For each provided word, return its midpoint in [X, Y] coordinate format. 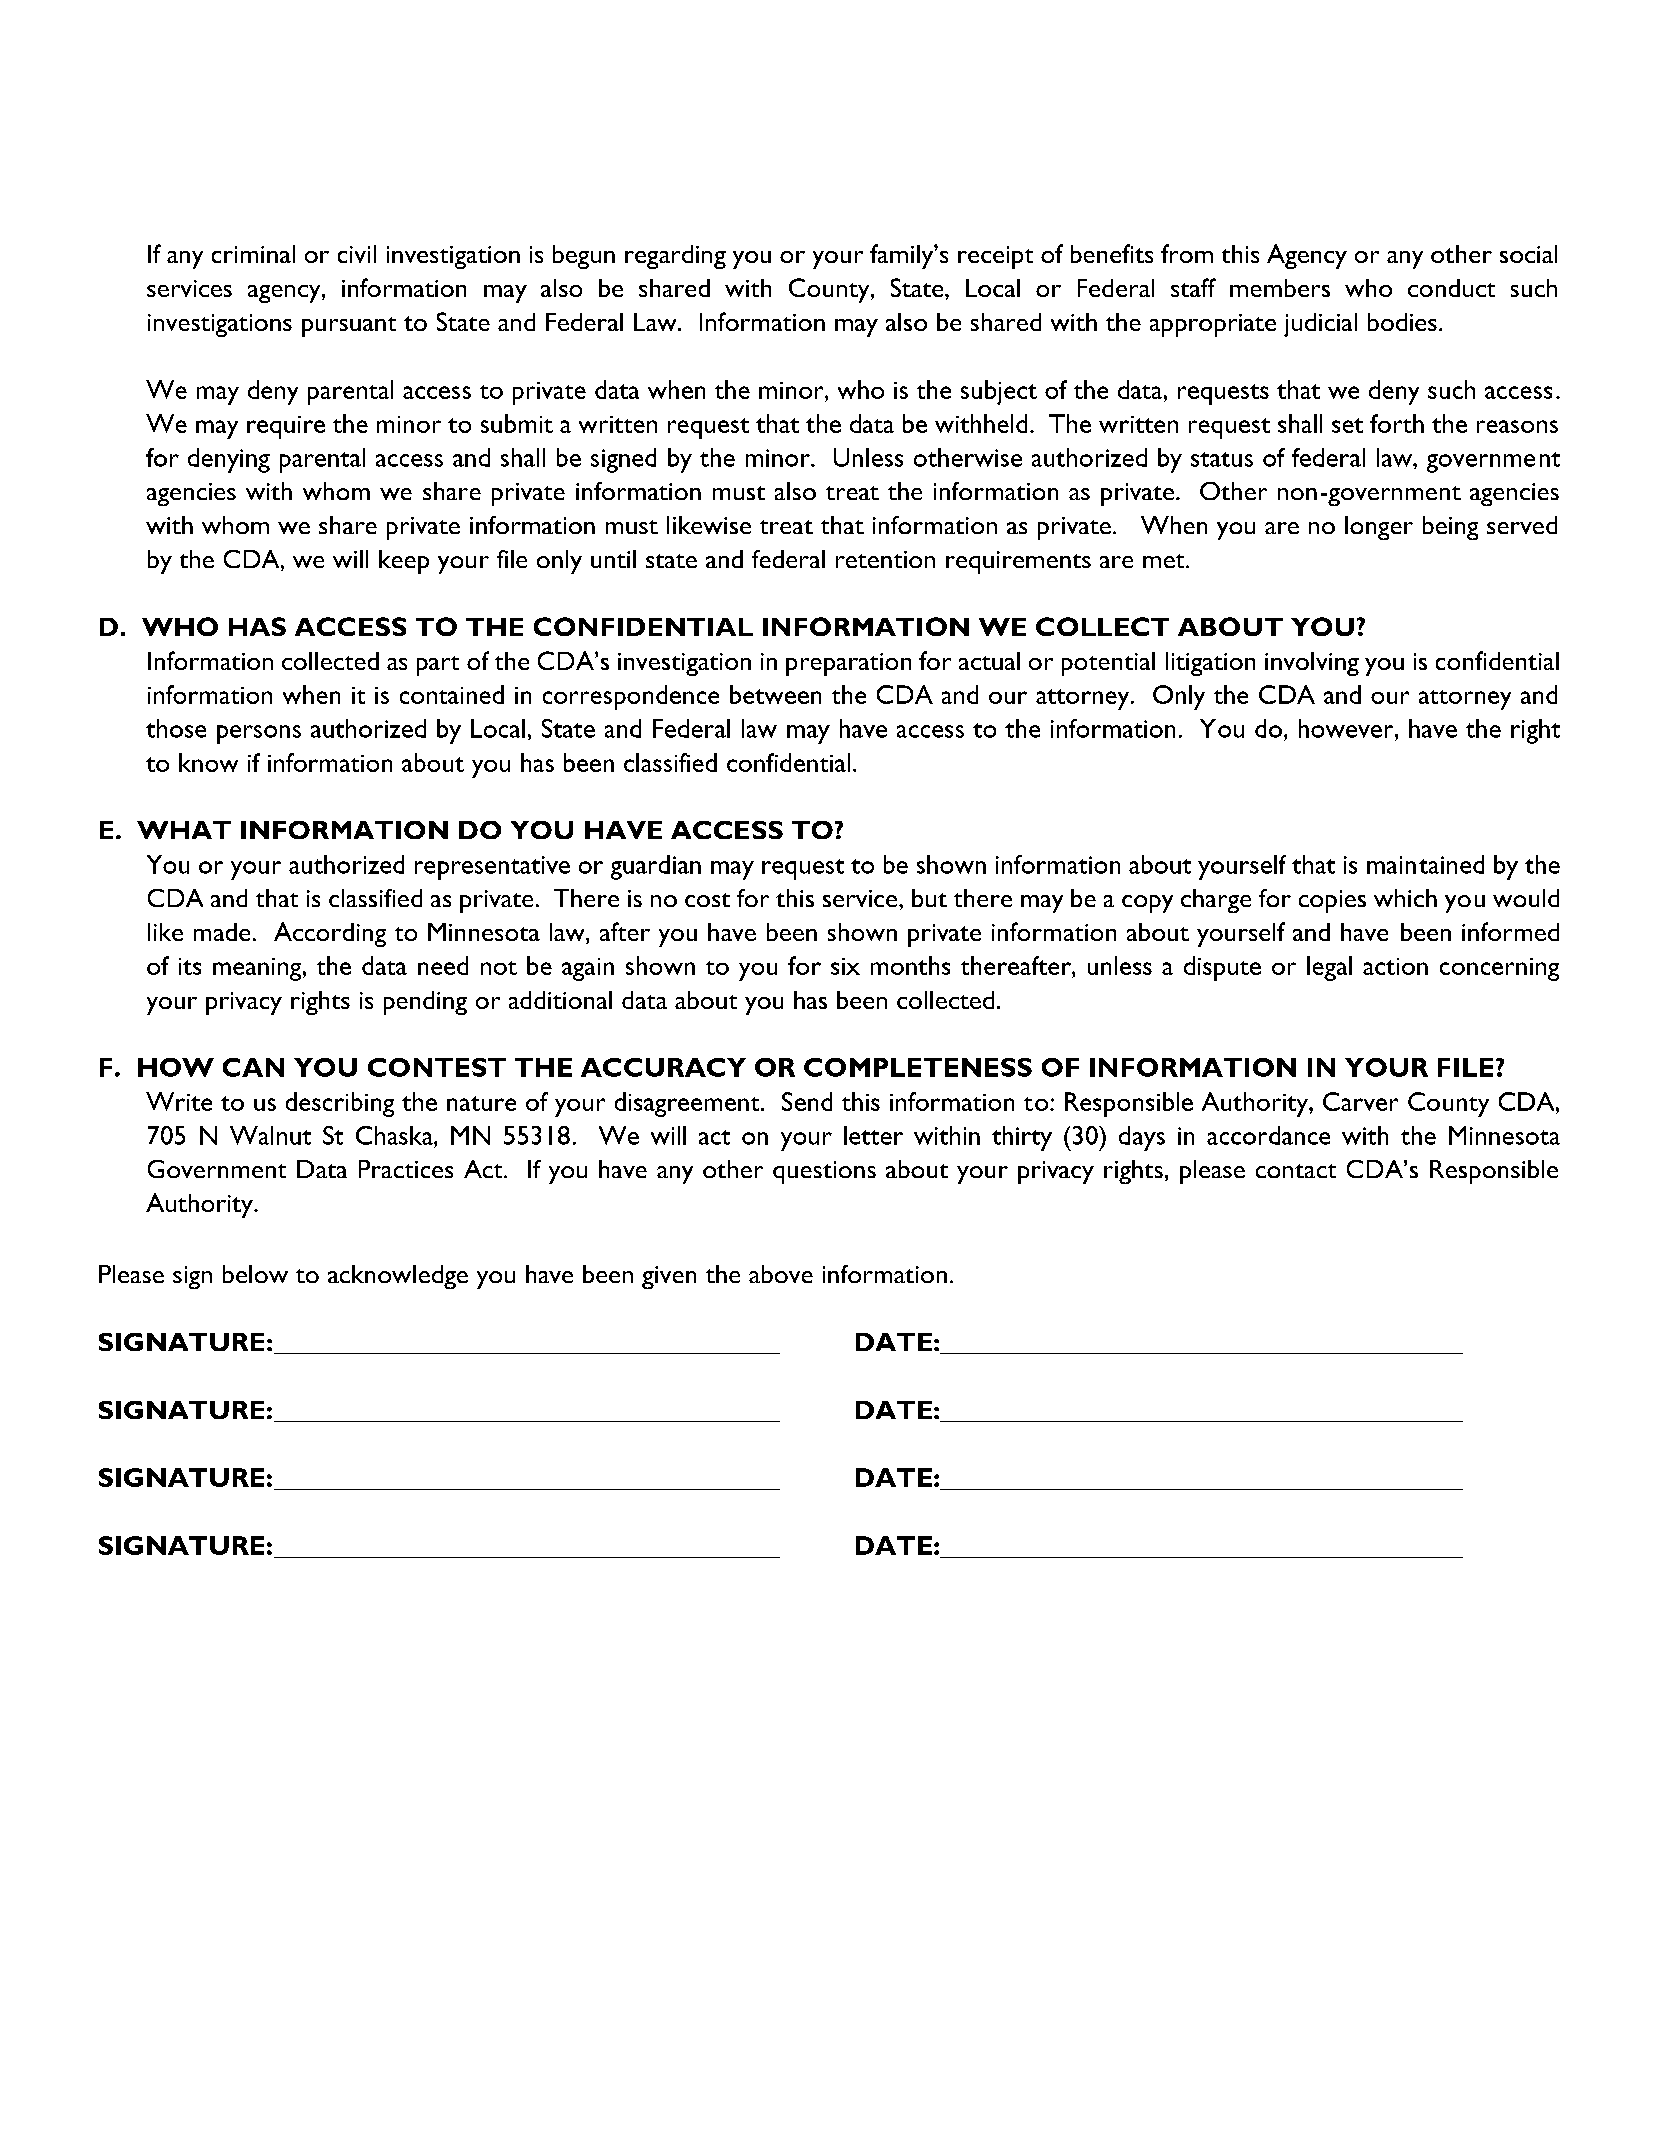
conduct [1451, 288]
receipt [995, 257]
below [255, 1274]
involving [1312, 664]
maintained [1425, 864]
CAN [253, 1067]
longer [1379, 528]
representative [492, 868]
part [438, 666]
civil [357, 254]
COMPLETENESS [918, 1067]
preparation [848, 664]
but [929, 898]
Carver [1360, 1101]
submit [517, 423]
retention [885, 559]
